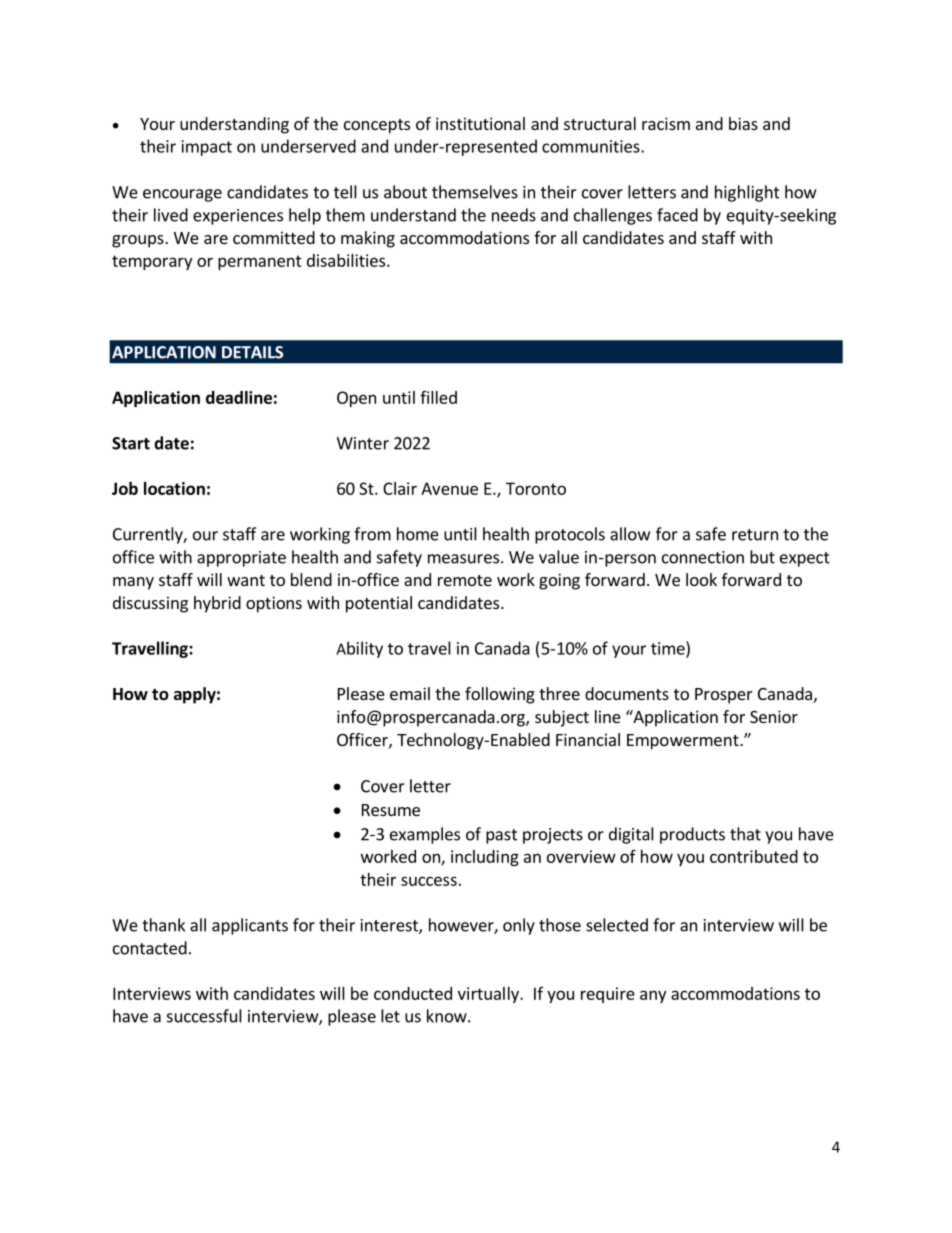 This screenshot has height=1233, width=952. What do you see at coordinates (131, 443) in the screenshot?
I see `Start` at bounding box center [131, 443].
